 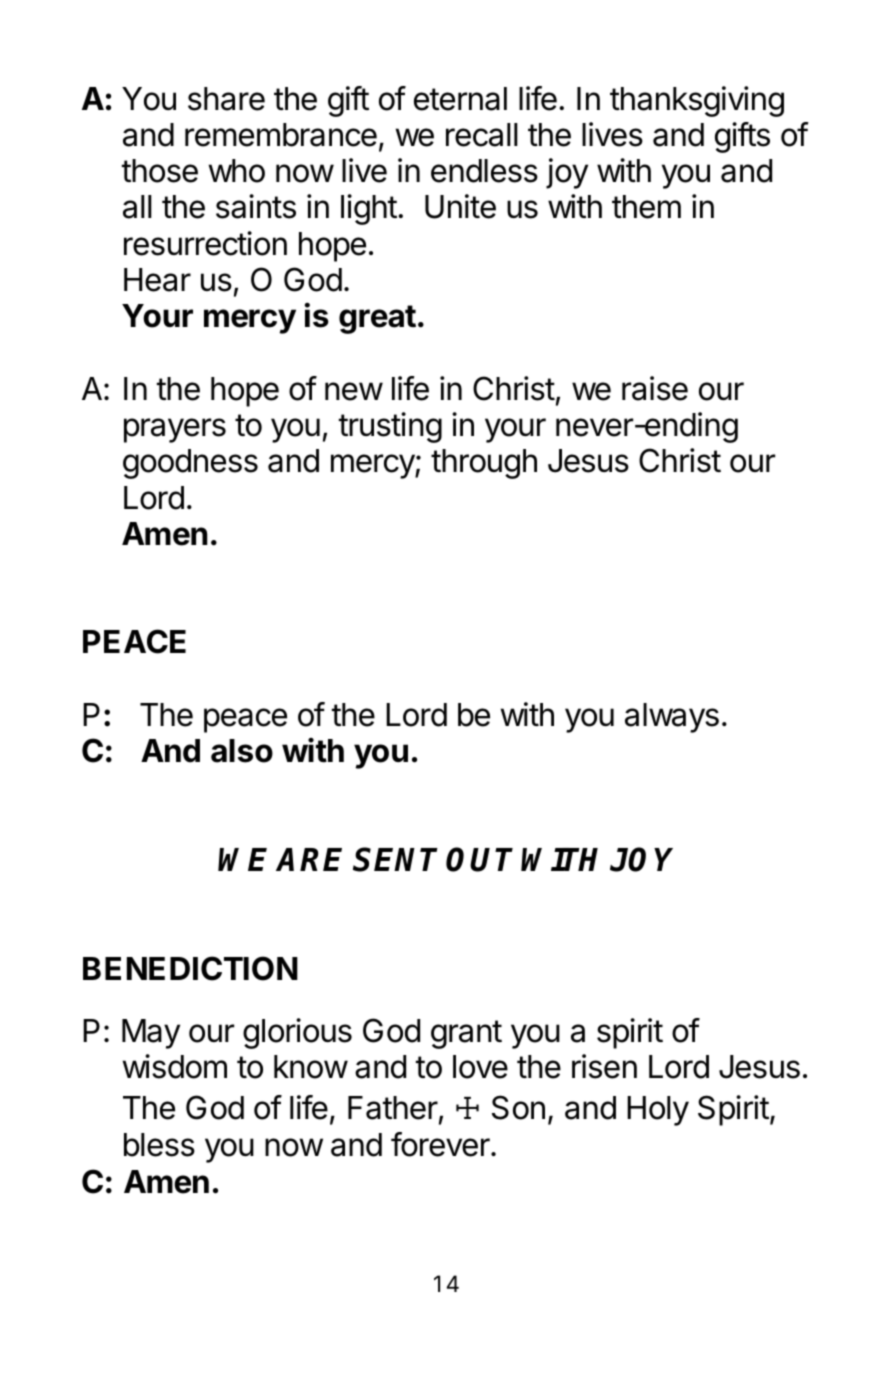 What do you see at coordinates (226, 99) in the screenshot?
I see `share` at bounding box center [226, 99].
